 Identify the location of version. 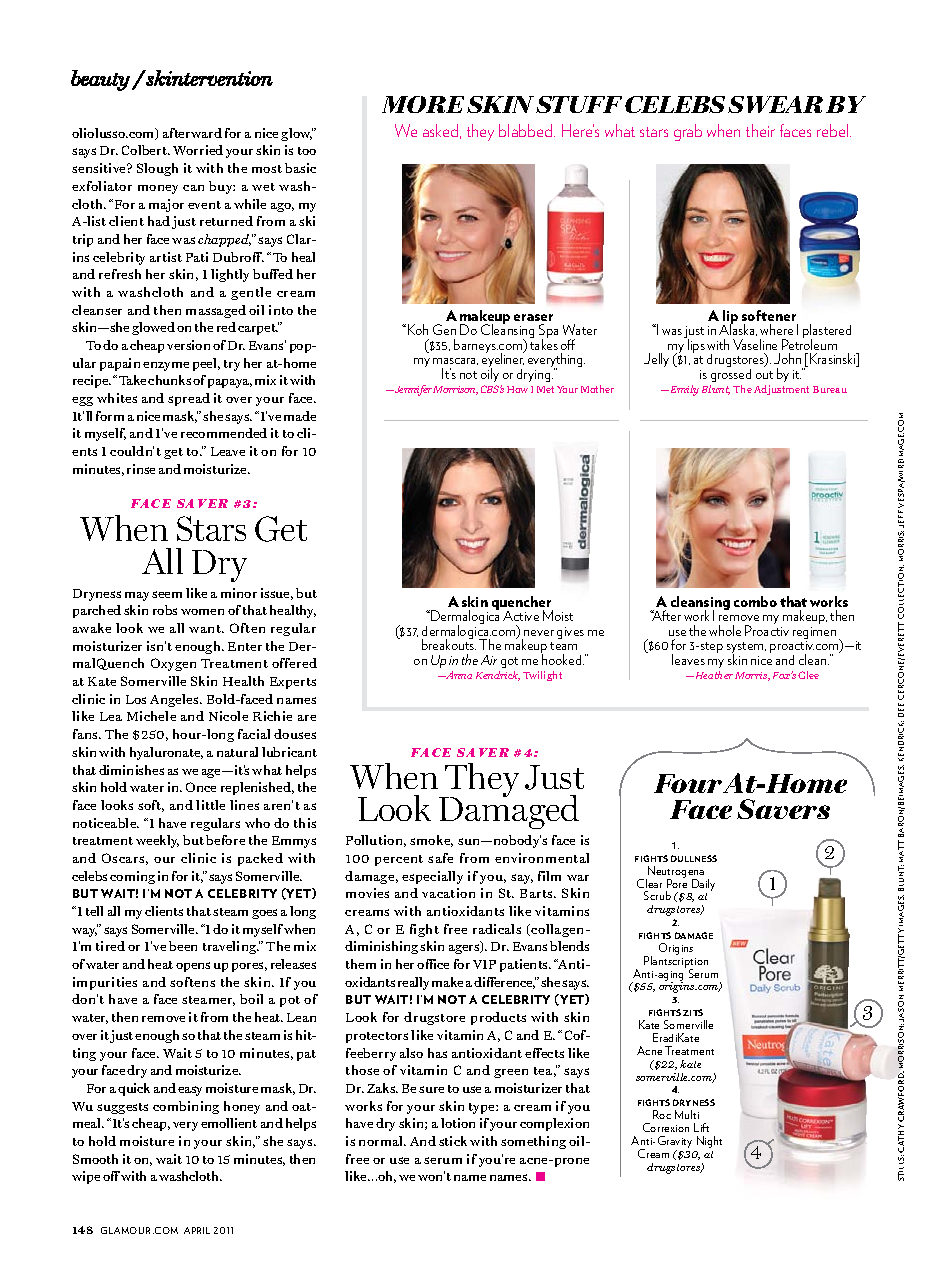
(188, 345).
